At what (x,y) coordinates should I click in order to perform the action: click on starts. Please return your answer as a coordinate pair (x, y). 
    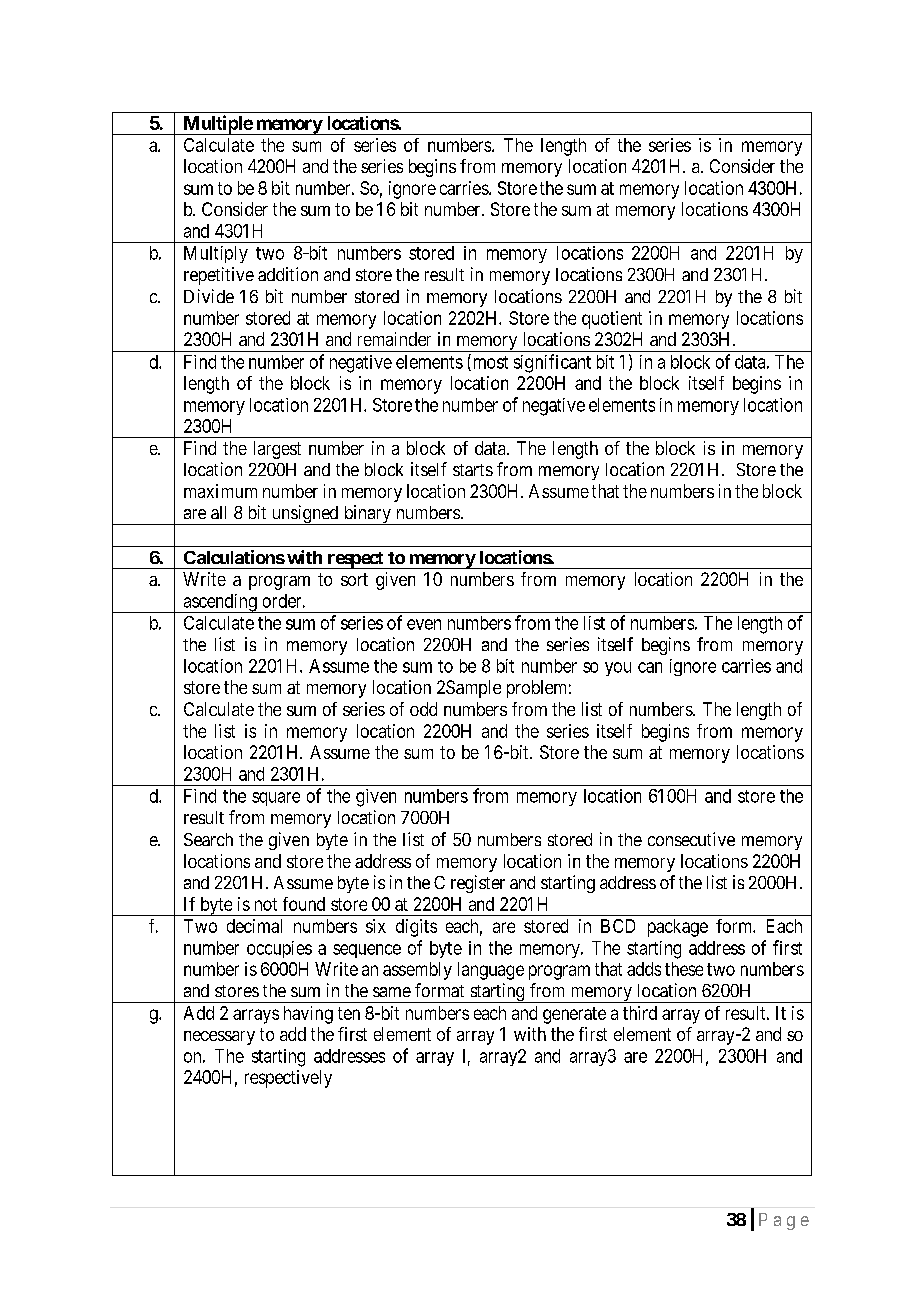
    Looking at the image, I should click on (473, 470).
